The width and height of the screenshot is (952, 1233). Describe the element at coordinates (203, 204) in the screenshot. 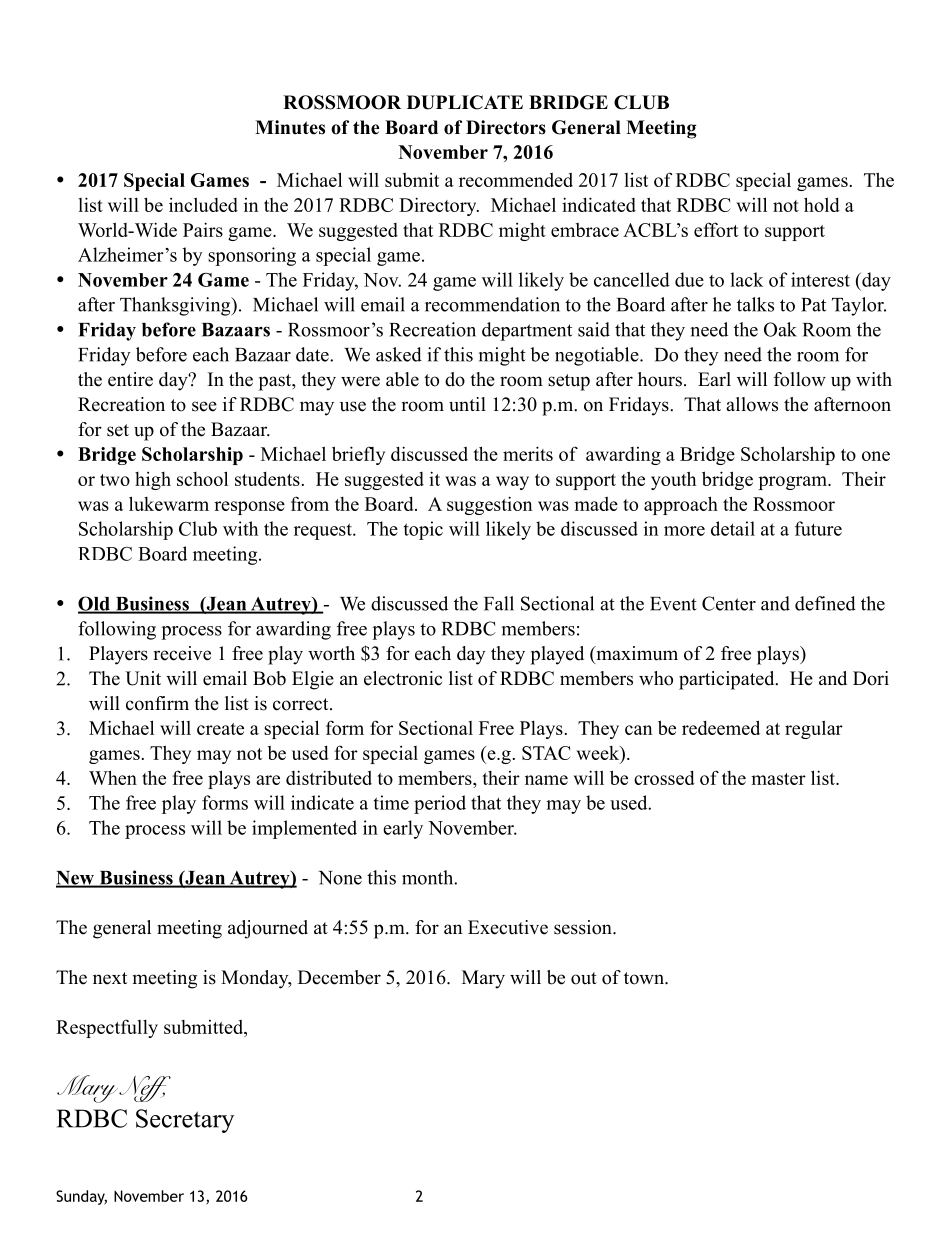

I see `included` at that location.
